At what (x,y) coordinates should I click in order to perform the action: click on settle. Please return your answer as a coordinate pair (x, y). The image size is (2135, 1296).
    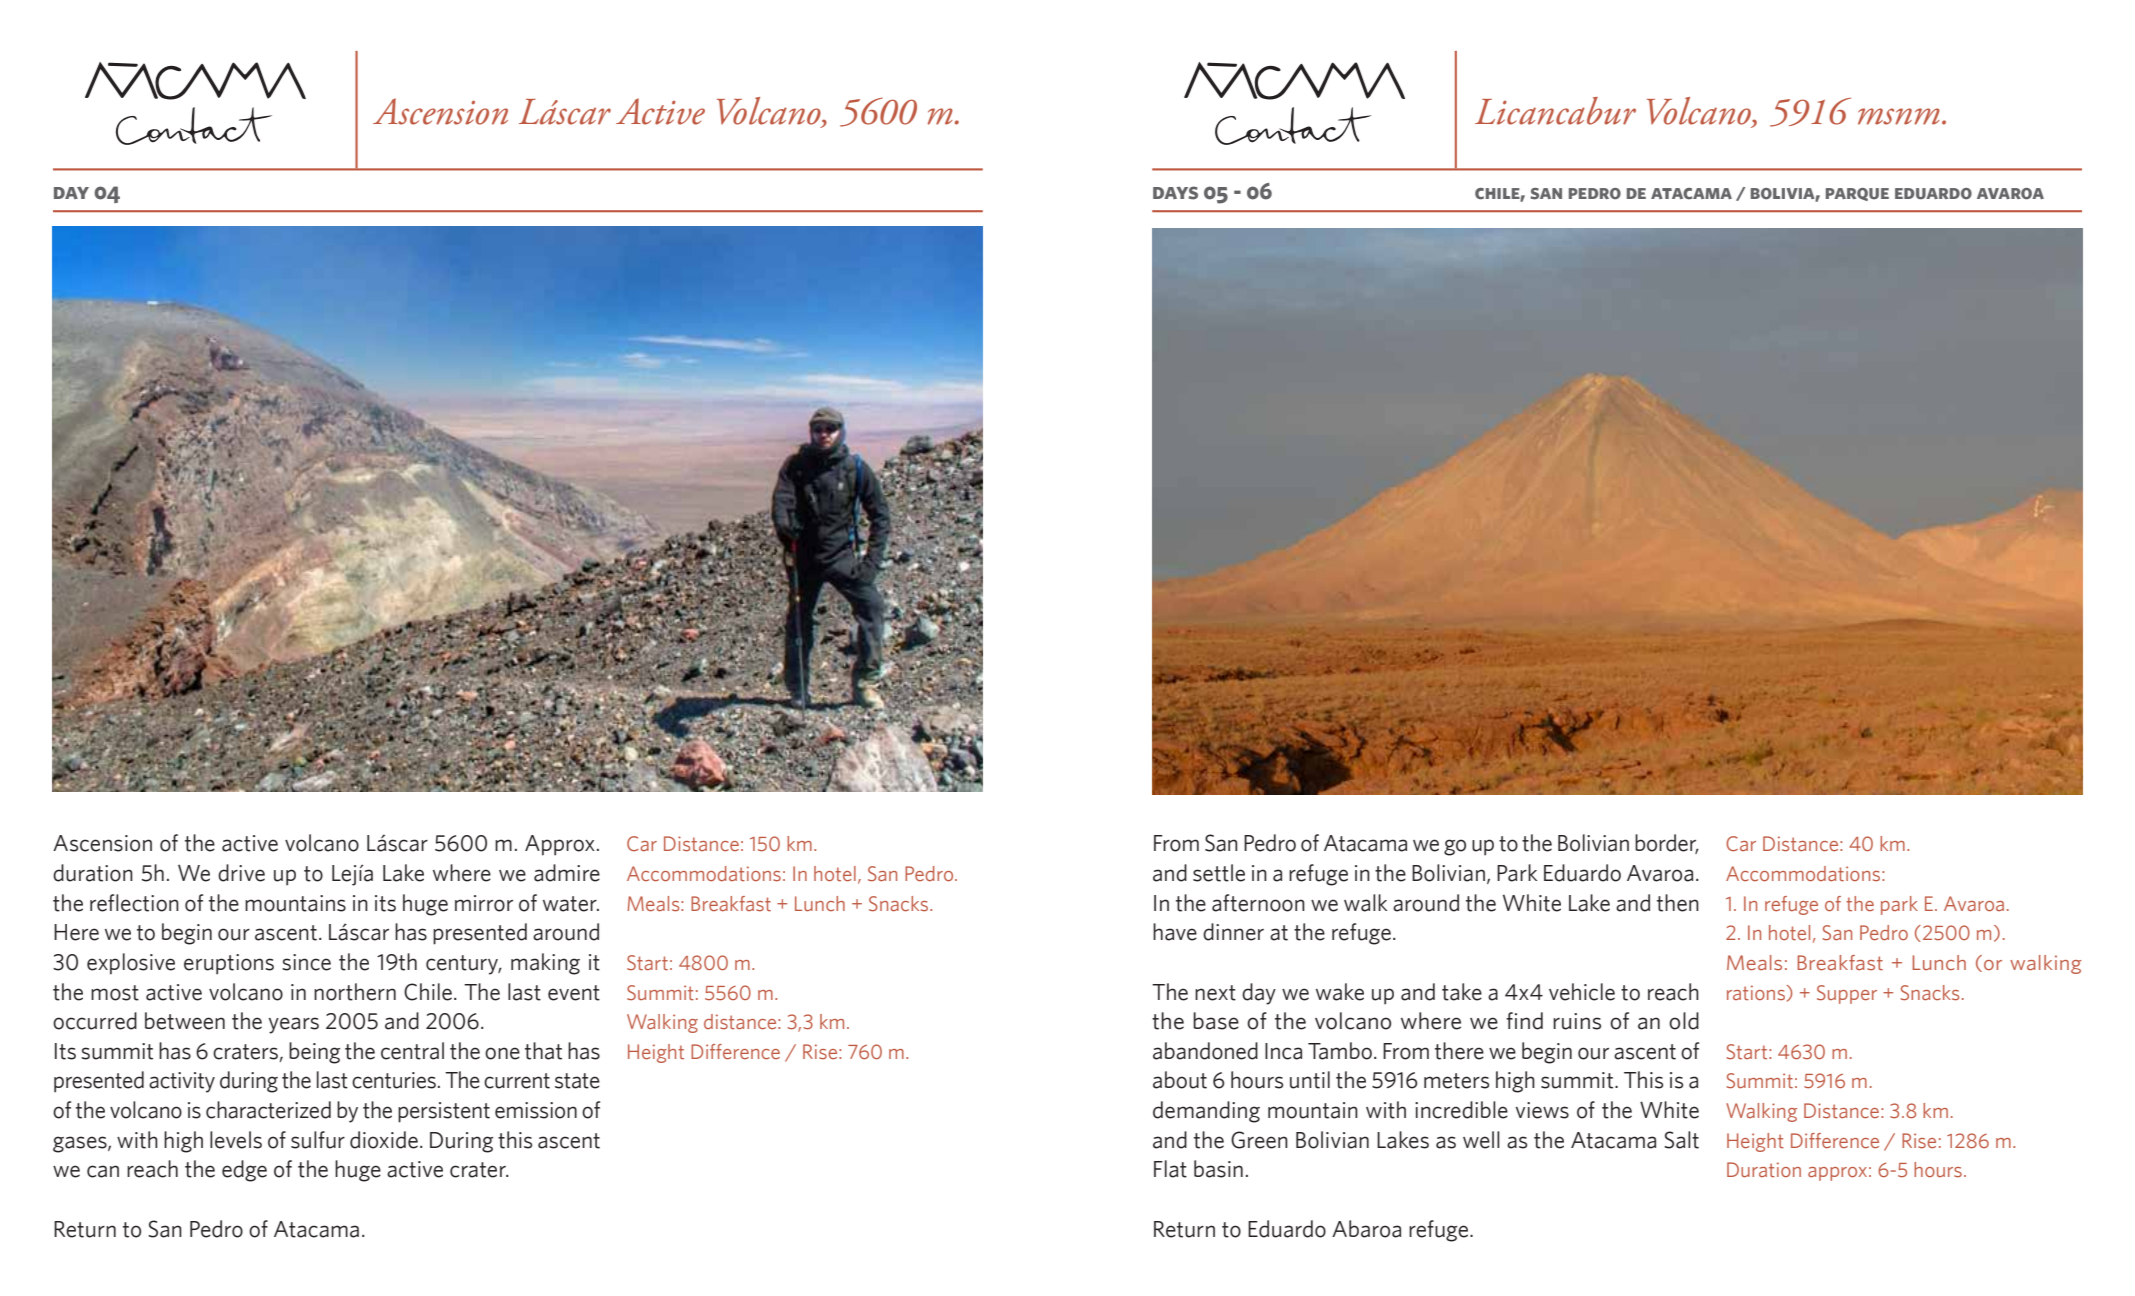
    Looking at the image, I should click on (1219, 873).
